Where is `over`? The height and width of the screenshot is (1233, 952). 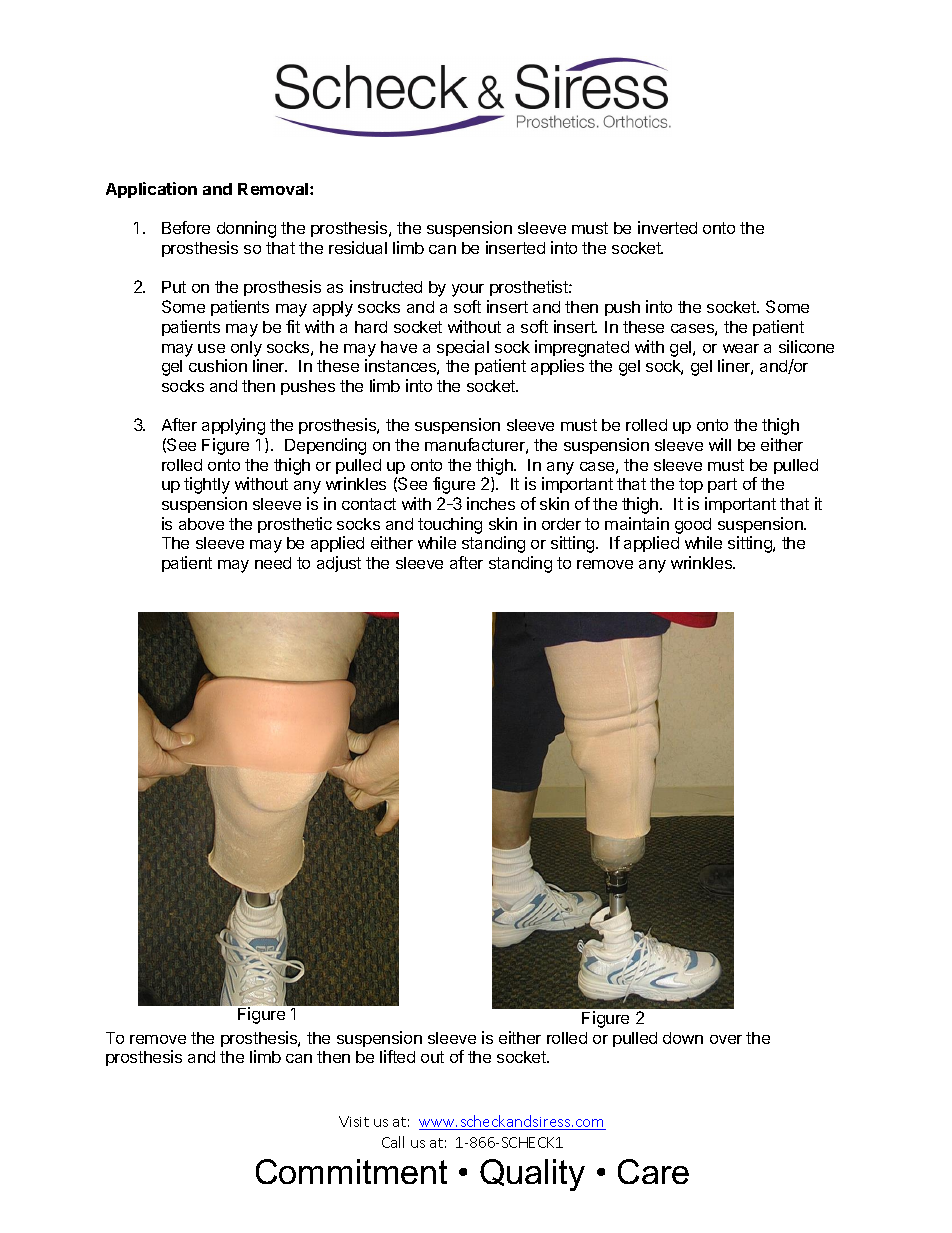 over is located at coordinates (726, 1039).
